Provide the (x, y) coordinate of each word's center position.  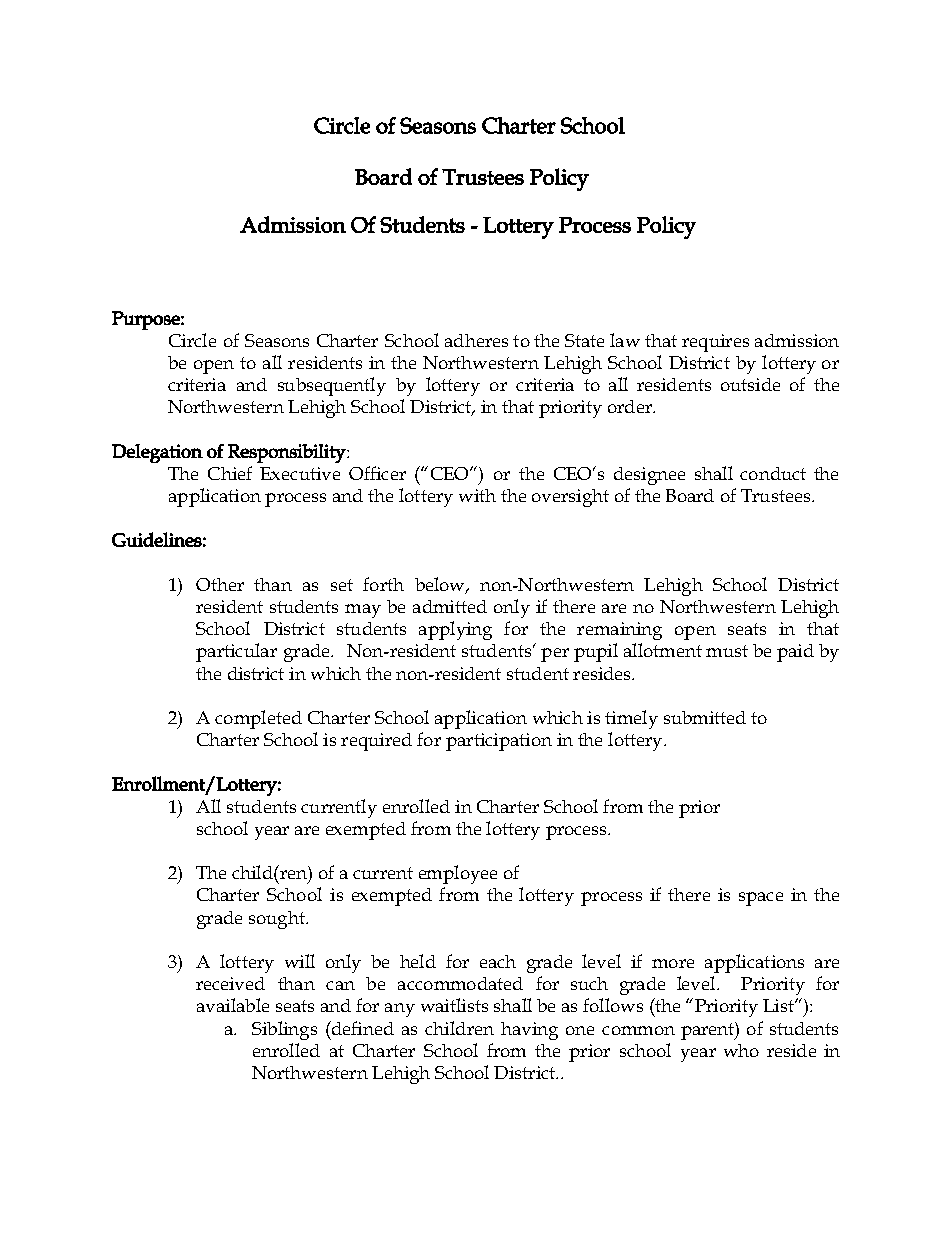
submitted (705, 717)
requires (715, 343)
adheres (476, 340)
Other (220, 584)
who (741, 1050)
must (727, 651)
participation (499, 742)
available (233, 1005)
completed (258, 719)
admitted (450, 606)
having (529, 1031)
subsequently (332, 386)
